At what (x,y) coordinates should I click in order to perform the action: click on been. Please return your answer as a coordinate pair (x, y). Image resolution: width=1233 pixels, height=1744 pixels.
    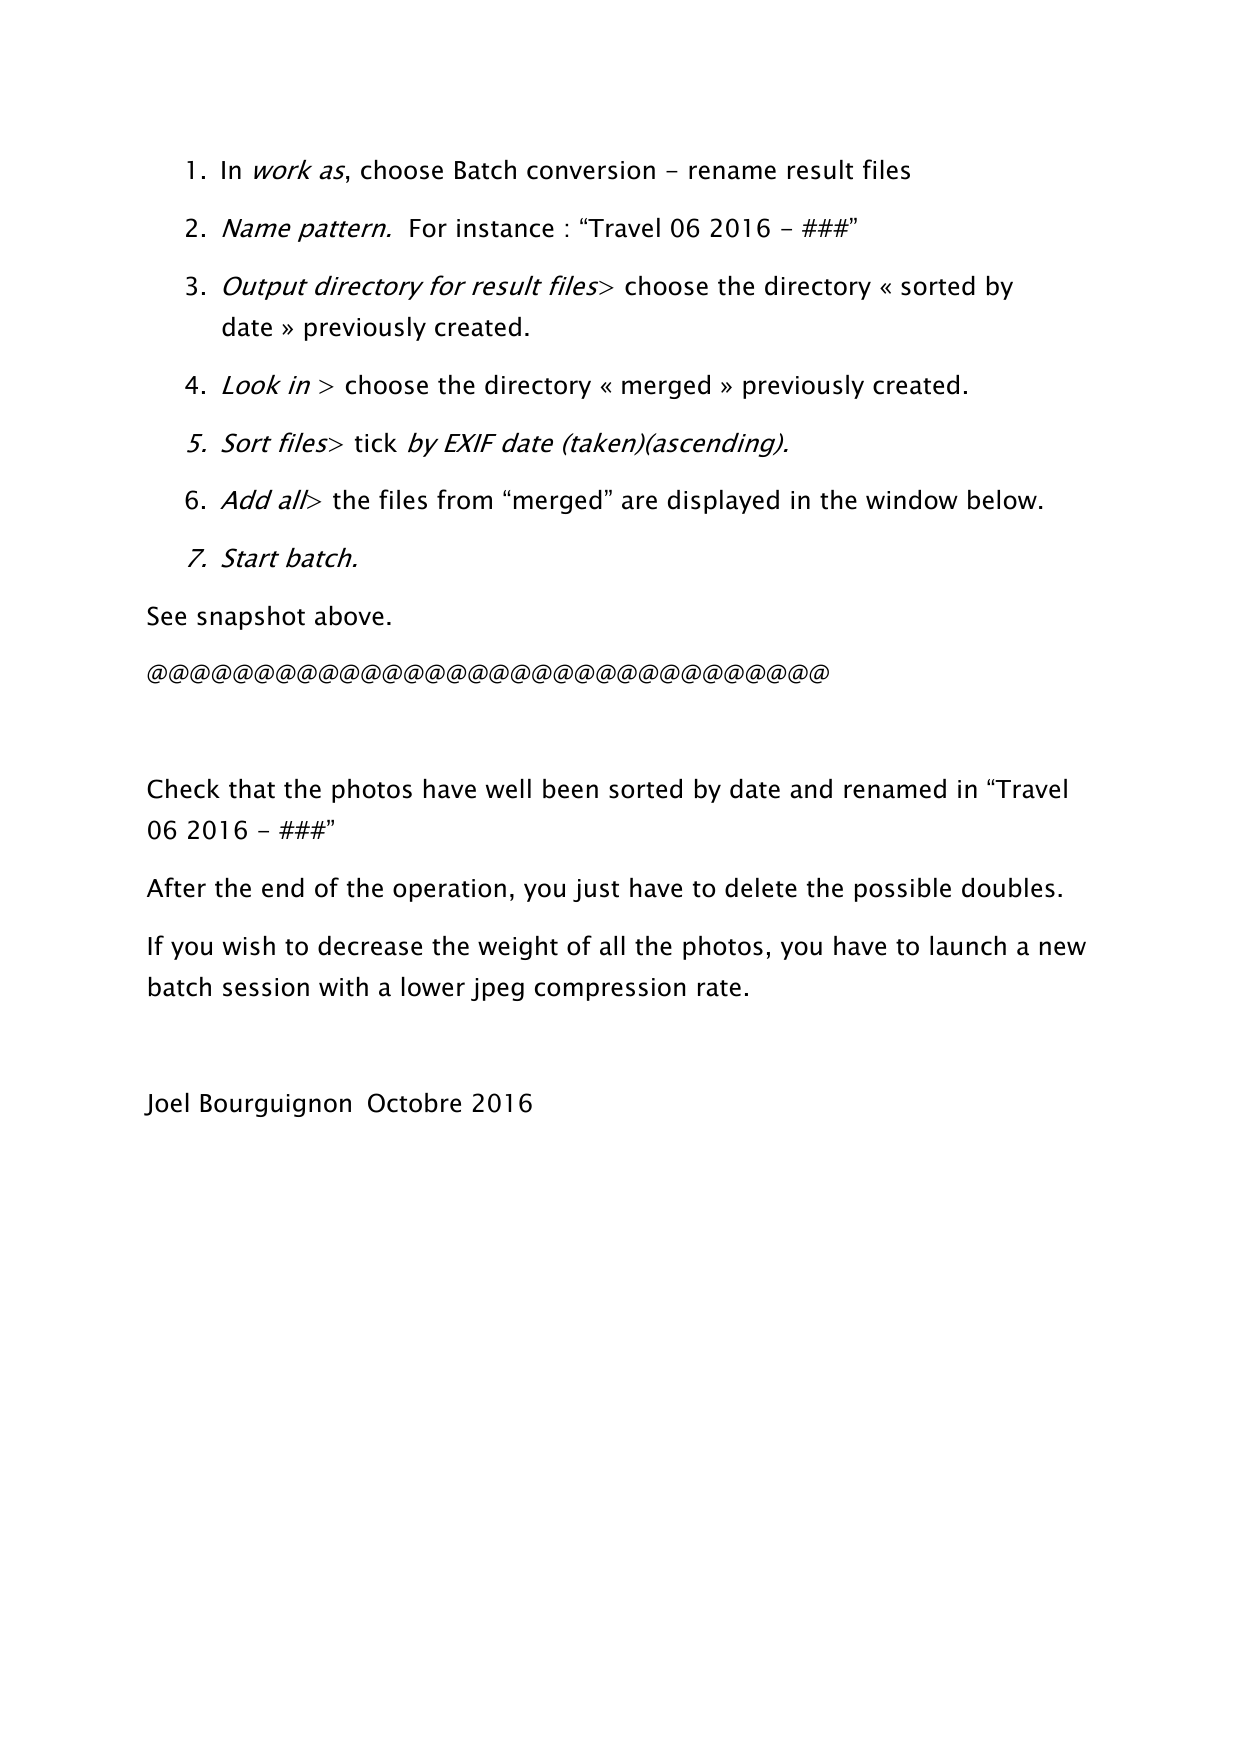
    Looking at the image, I should click on (570, 789).
